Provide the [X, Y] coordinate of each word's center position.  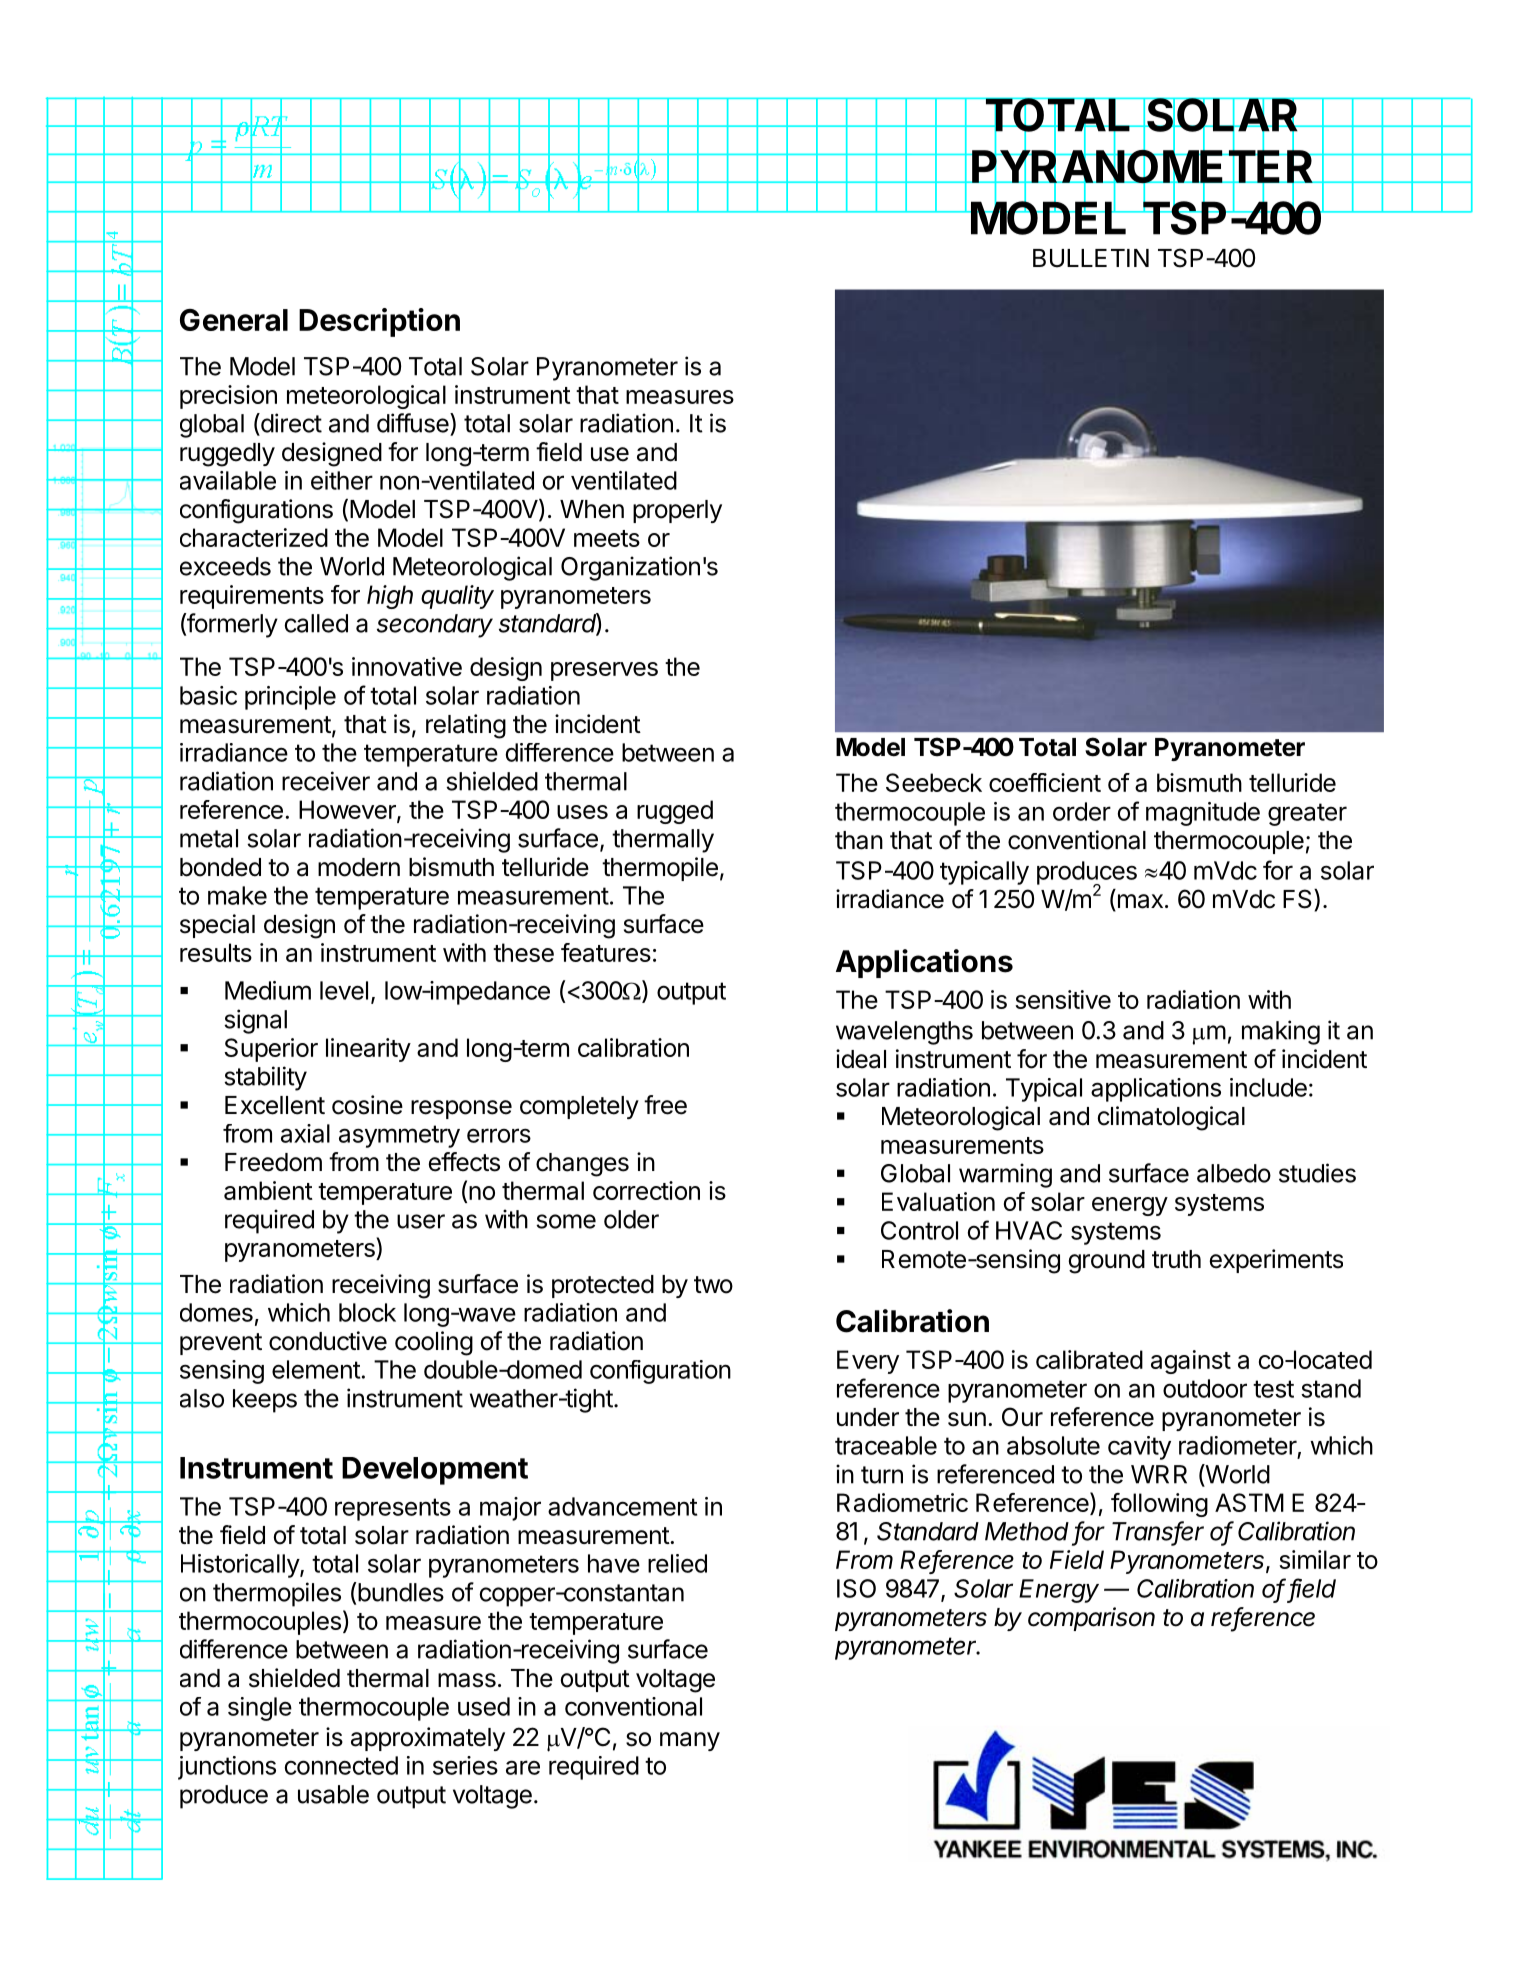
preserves [604, 671]
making [1281, 1032]
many [690, 1741]
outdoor [1205, 1388]
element [316, 1369]
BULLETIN [1091, 258]
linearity [368, 1050]
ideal [861, 1059]
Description [379, 322]
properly [677, 511]
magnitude [1203, 814]
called [316, 623]
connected [341, 1765]
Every [868, 1362]
